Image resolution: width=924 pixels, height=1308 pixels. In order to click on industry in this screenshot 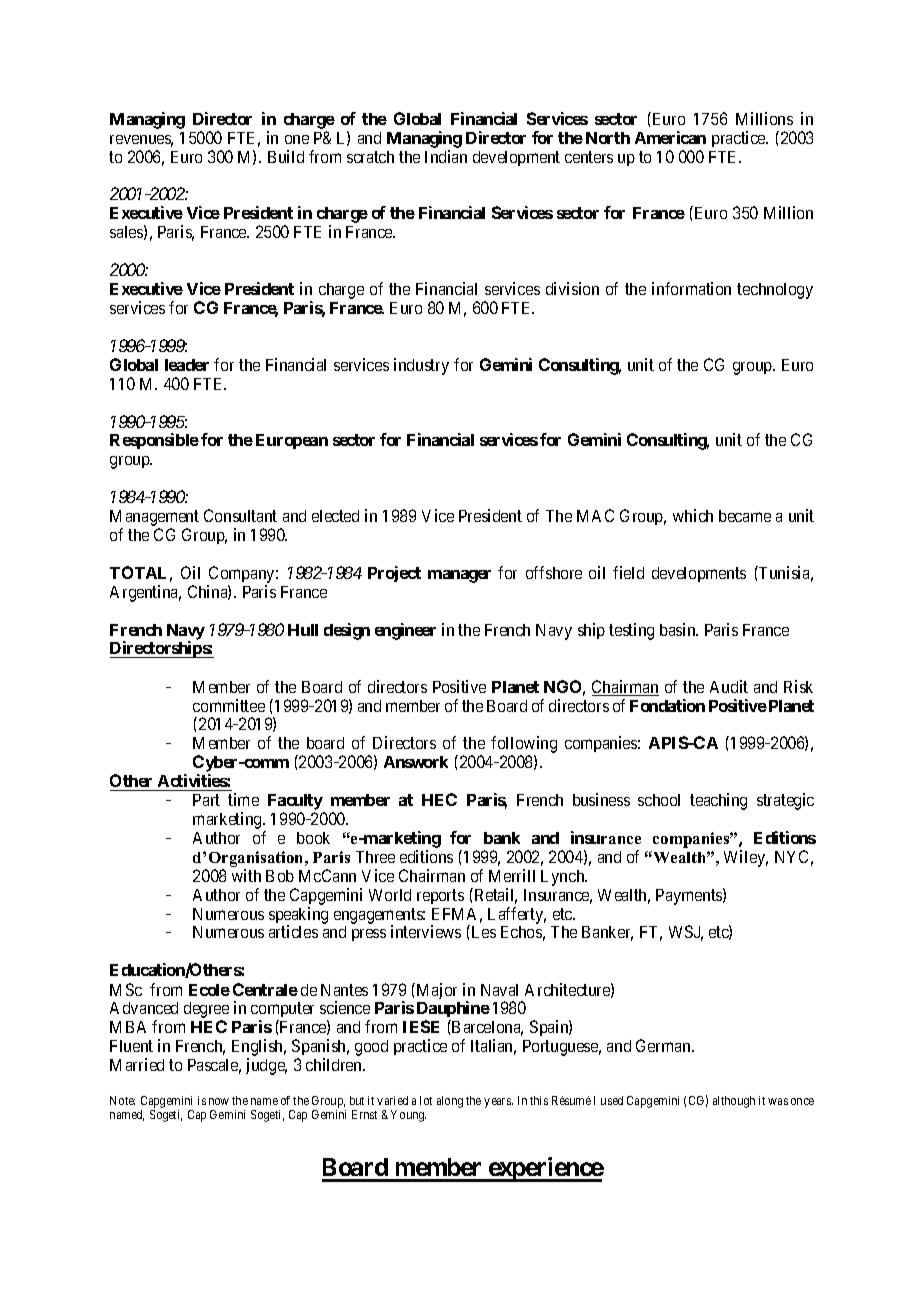, I will do `click(421, 366)`.
